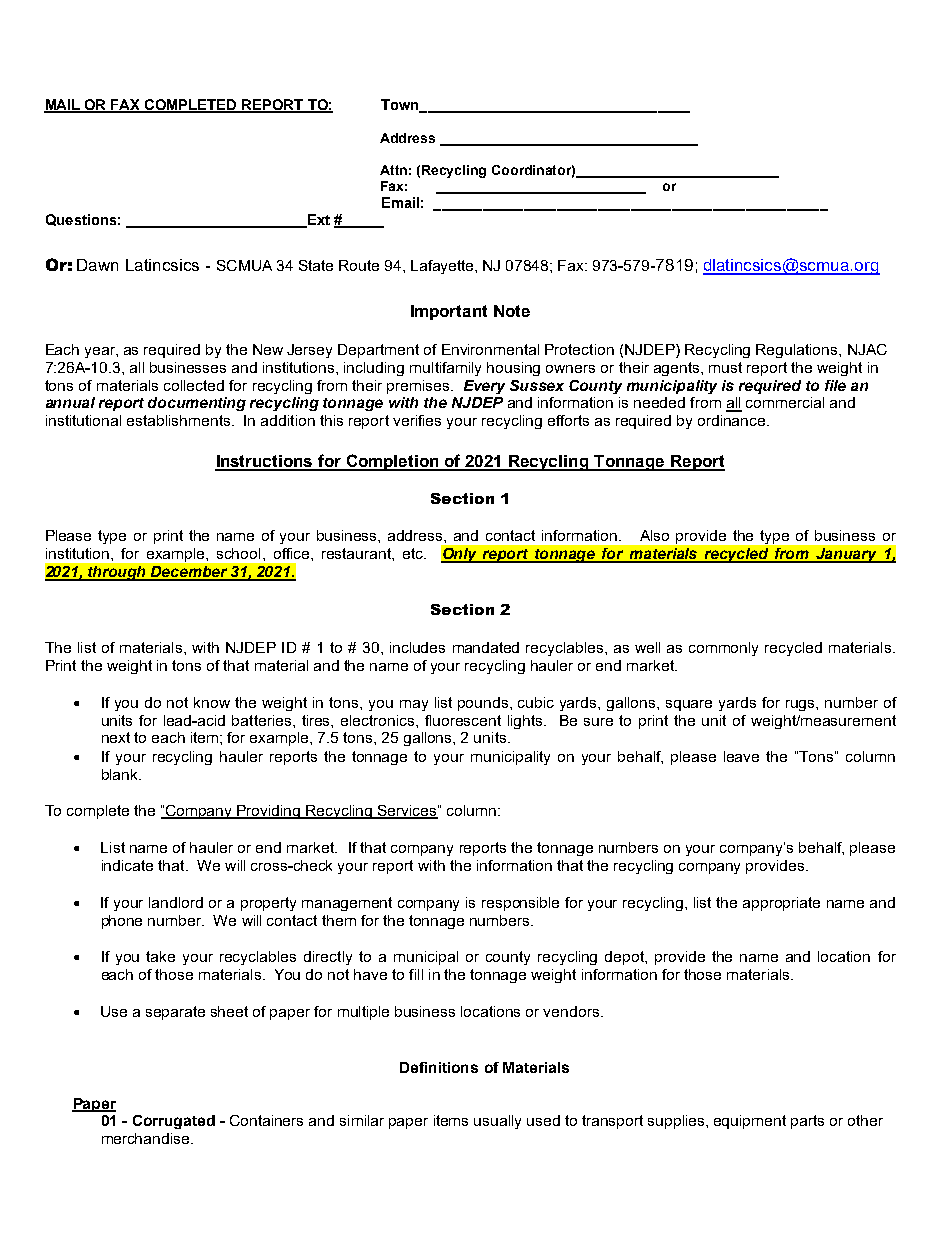 The image size is (952, 1233). What do you see at coordinates (174, 1122) in the image?
I see `Corrugated` at bounding box center [174, 1122].
